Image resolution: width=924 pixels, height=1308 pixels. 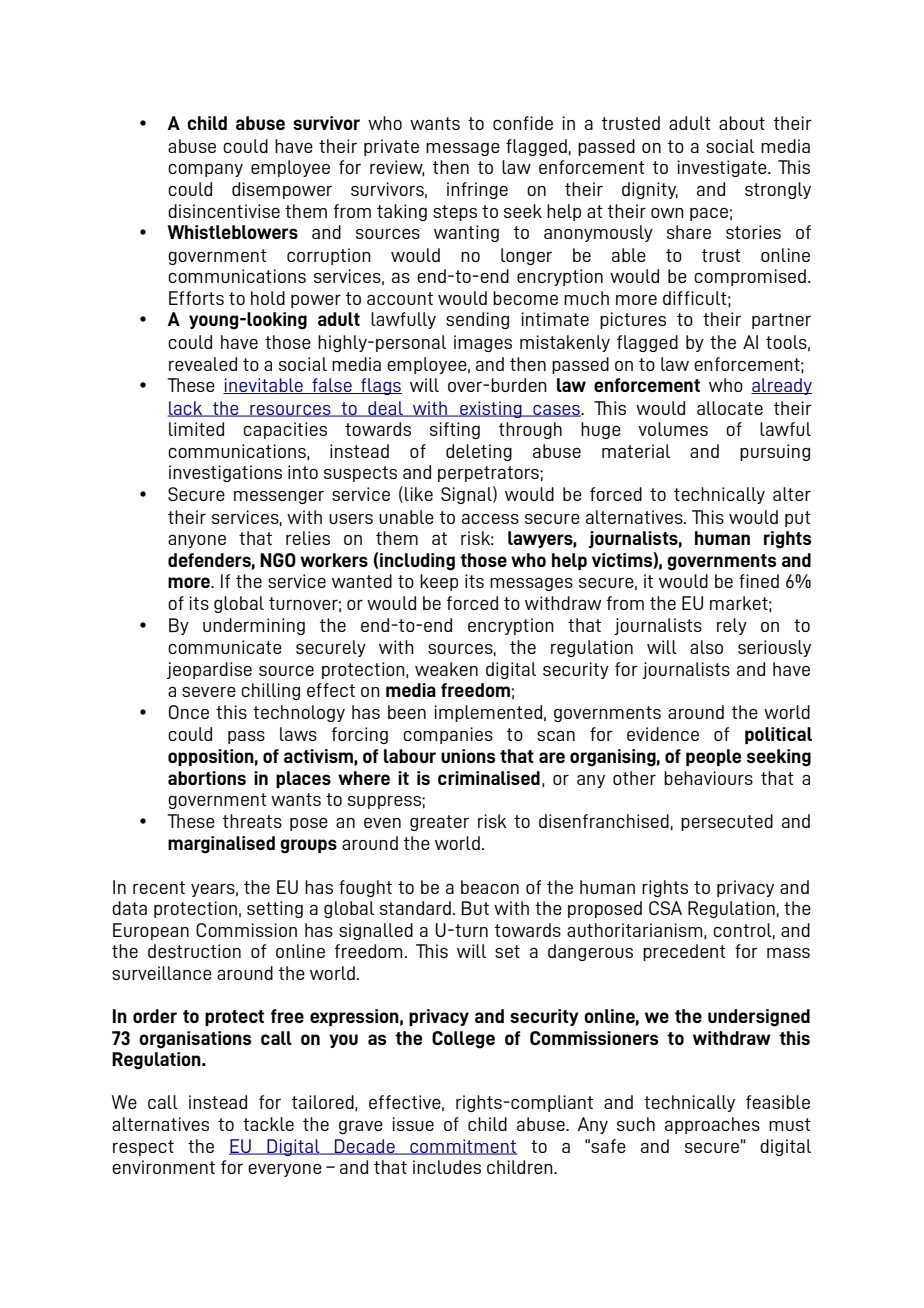 What do you see at coordinates (205, 170) in the screenshot?
I see `company` at bounding box center [205, 170].
